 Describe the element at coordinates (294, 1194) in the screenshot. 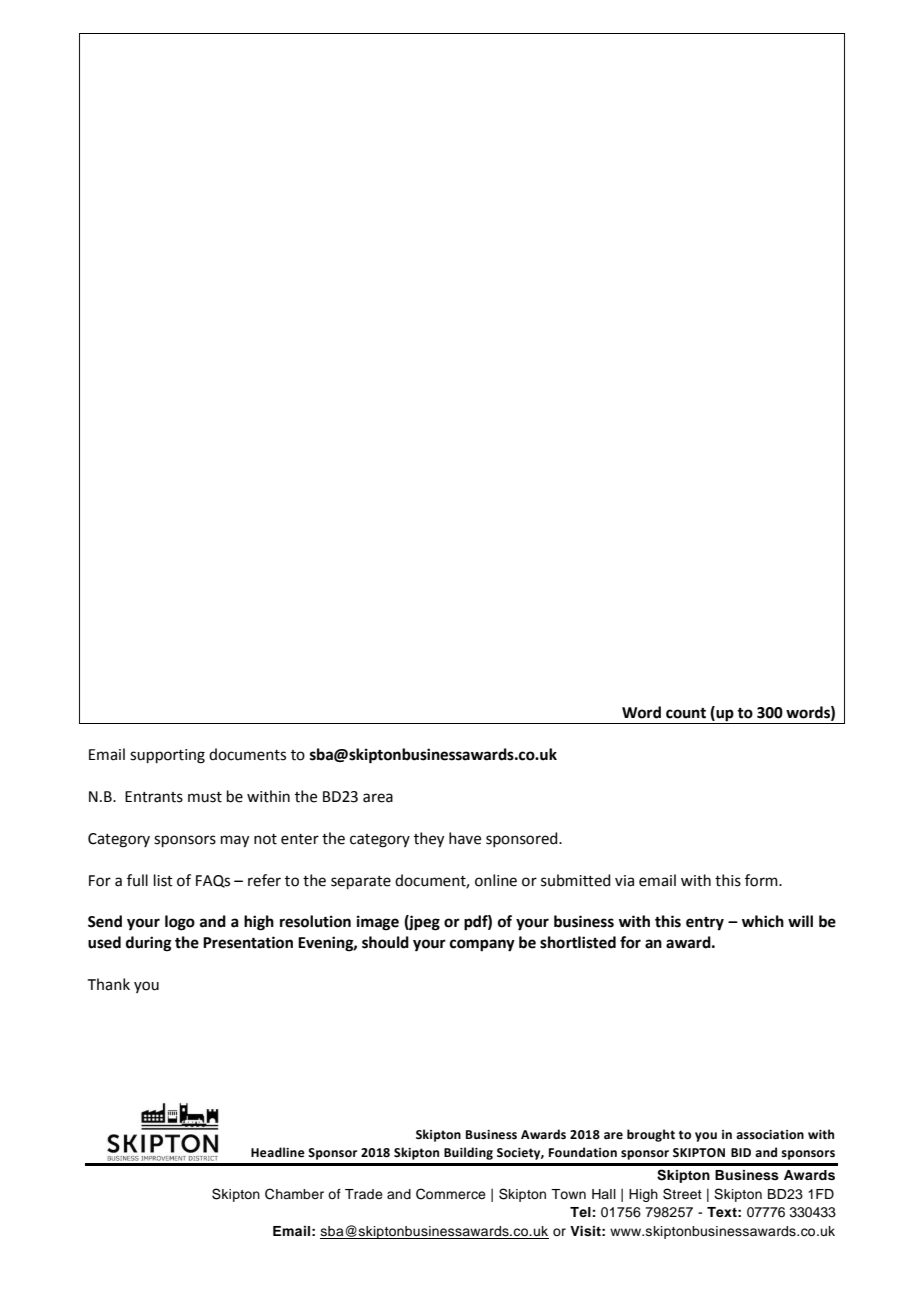

I see `Chamber` at that location.
